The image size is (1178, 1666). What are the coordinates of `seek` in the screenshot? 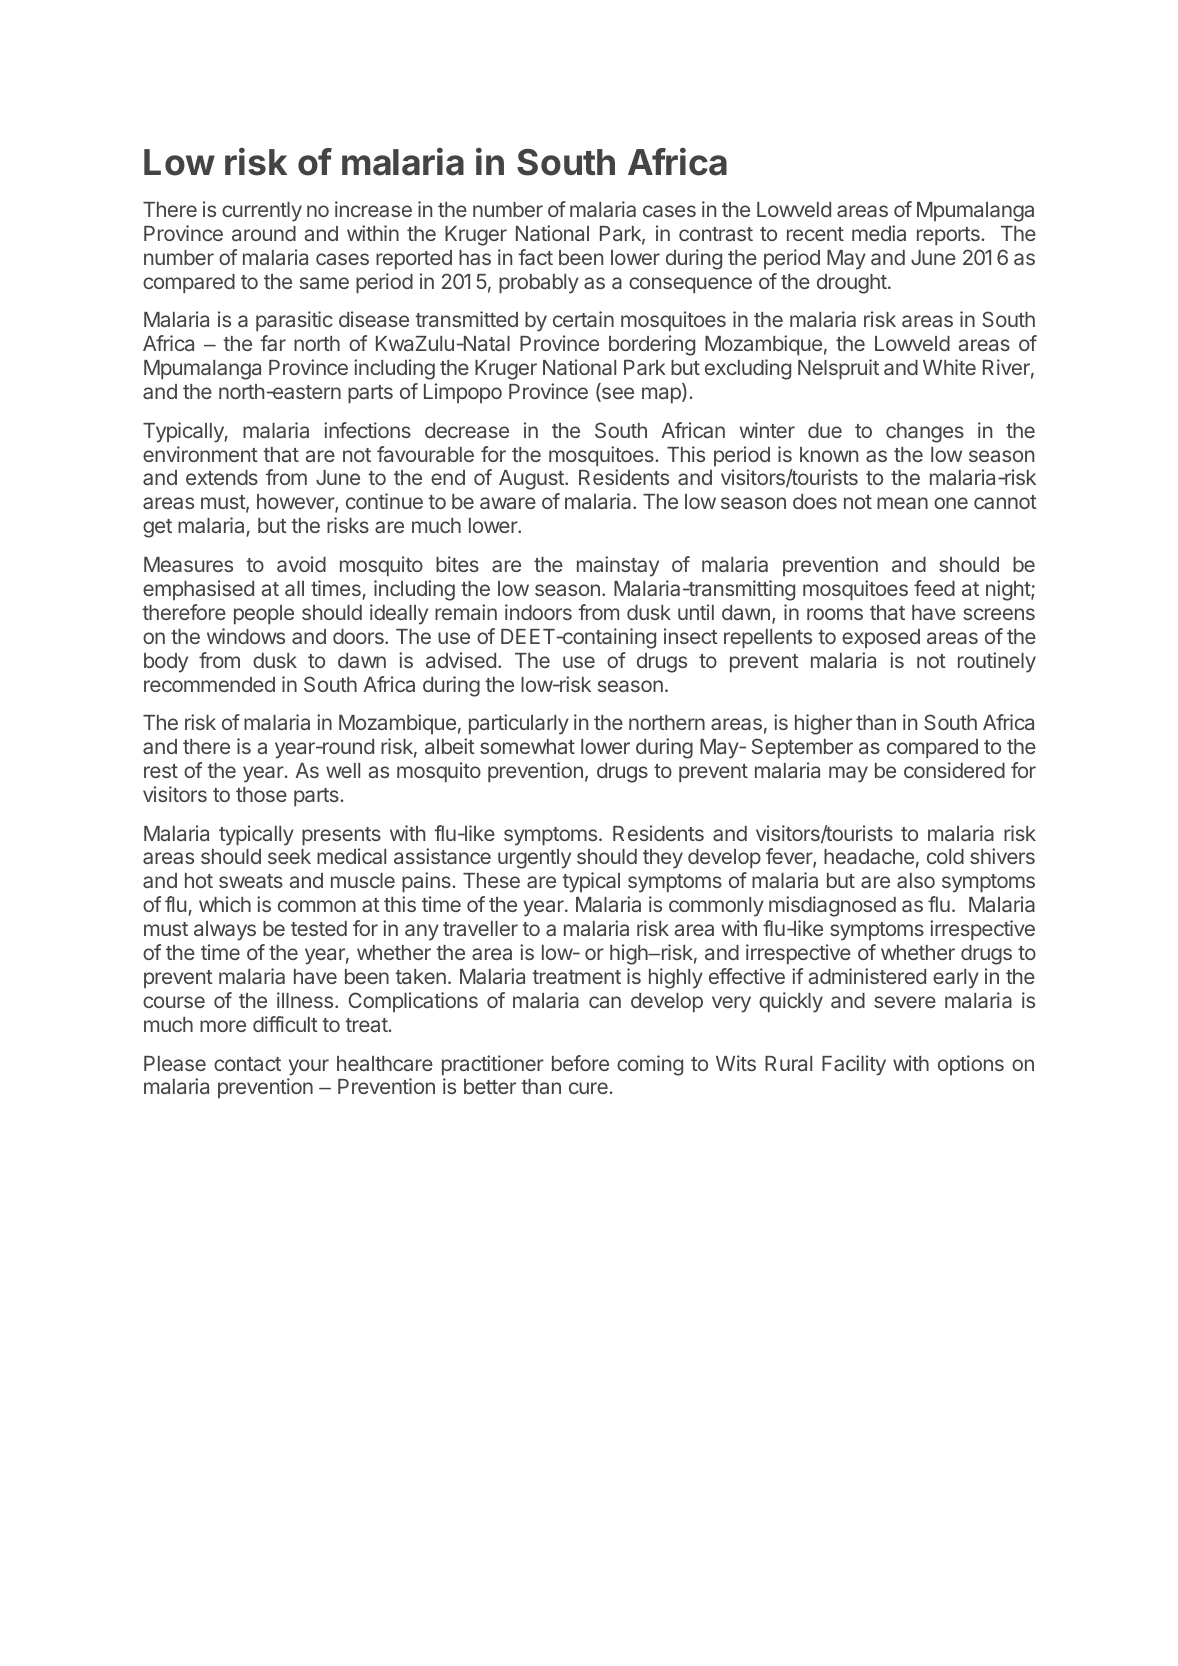 It's located at (289, 856).
